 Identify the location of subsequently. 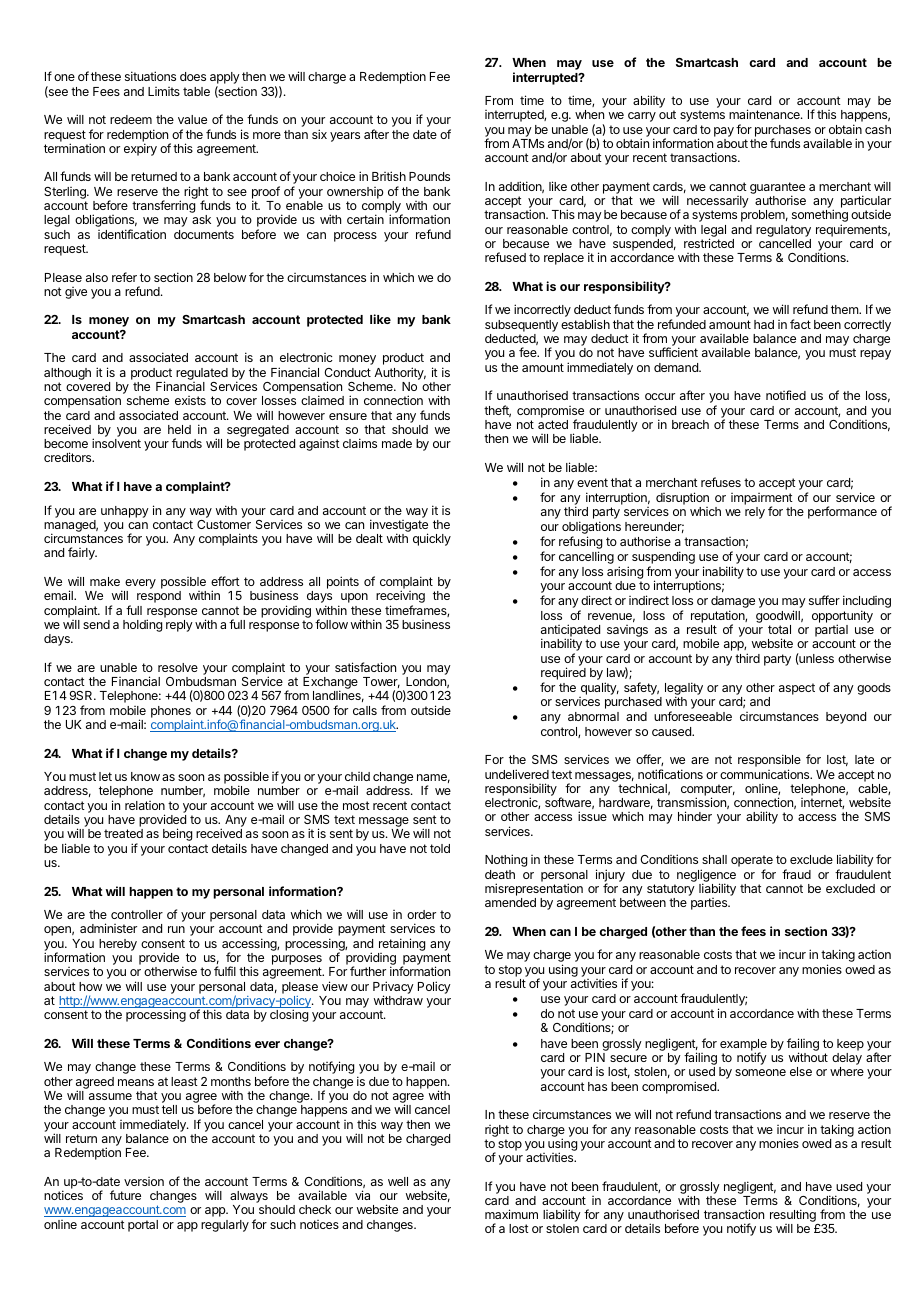
(521, 326).
